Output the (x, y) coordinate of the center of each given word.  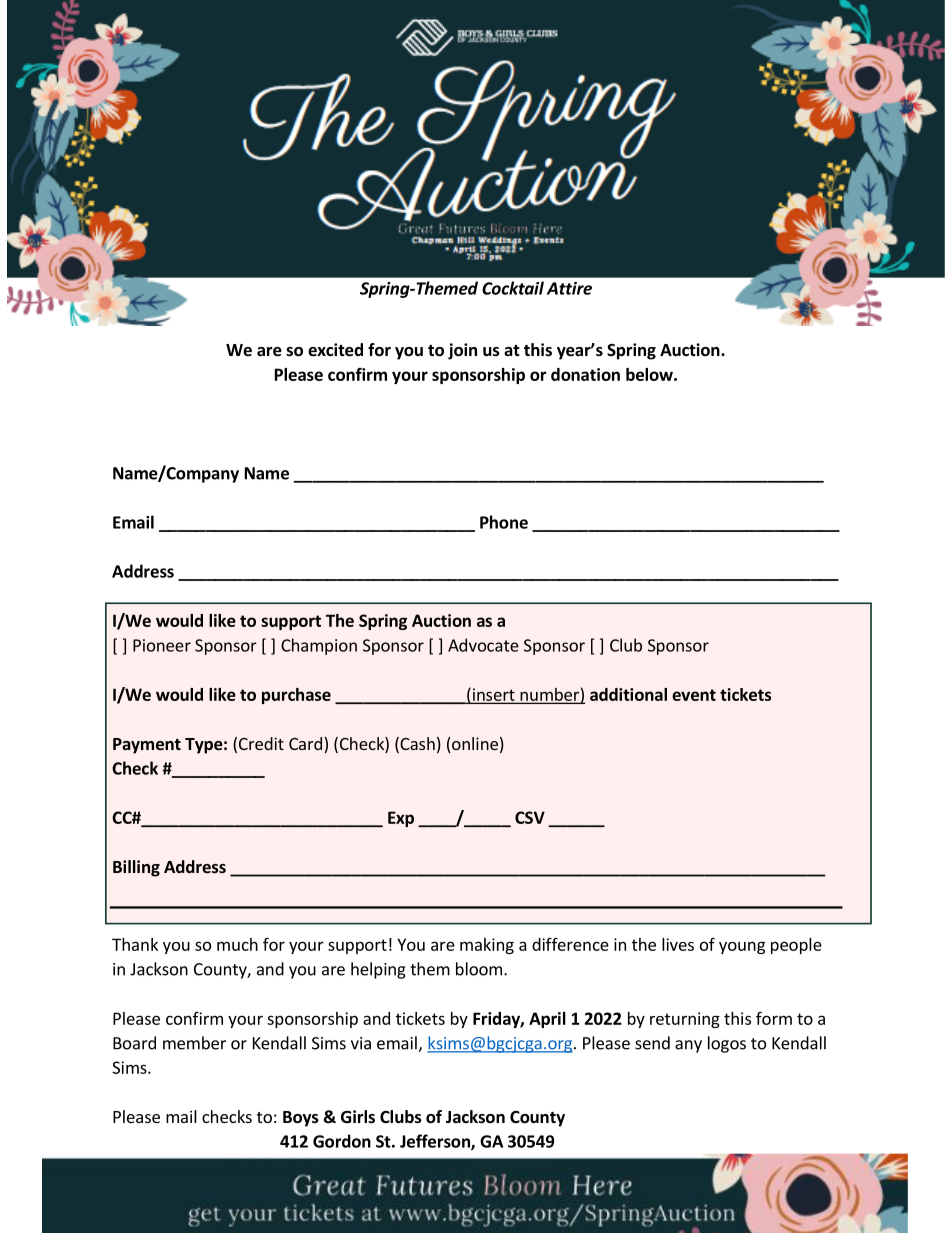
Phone (504, 522)
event (694, 695)
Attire (569, 288)
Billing (136, 868)
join (462, 351)
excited (335, 350)
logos (727, 1044)
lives (678, 944)
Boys (301, 1119)
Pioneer (162, 645)
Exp (401, 819)
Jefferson (436, 1142)
